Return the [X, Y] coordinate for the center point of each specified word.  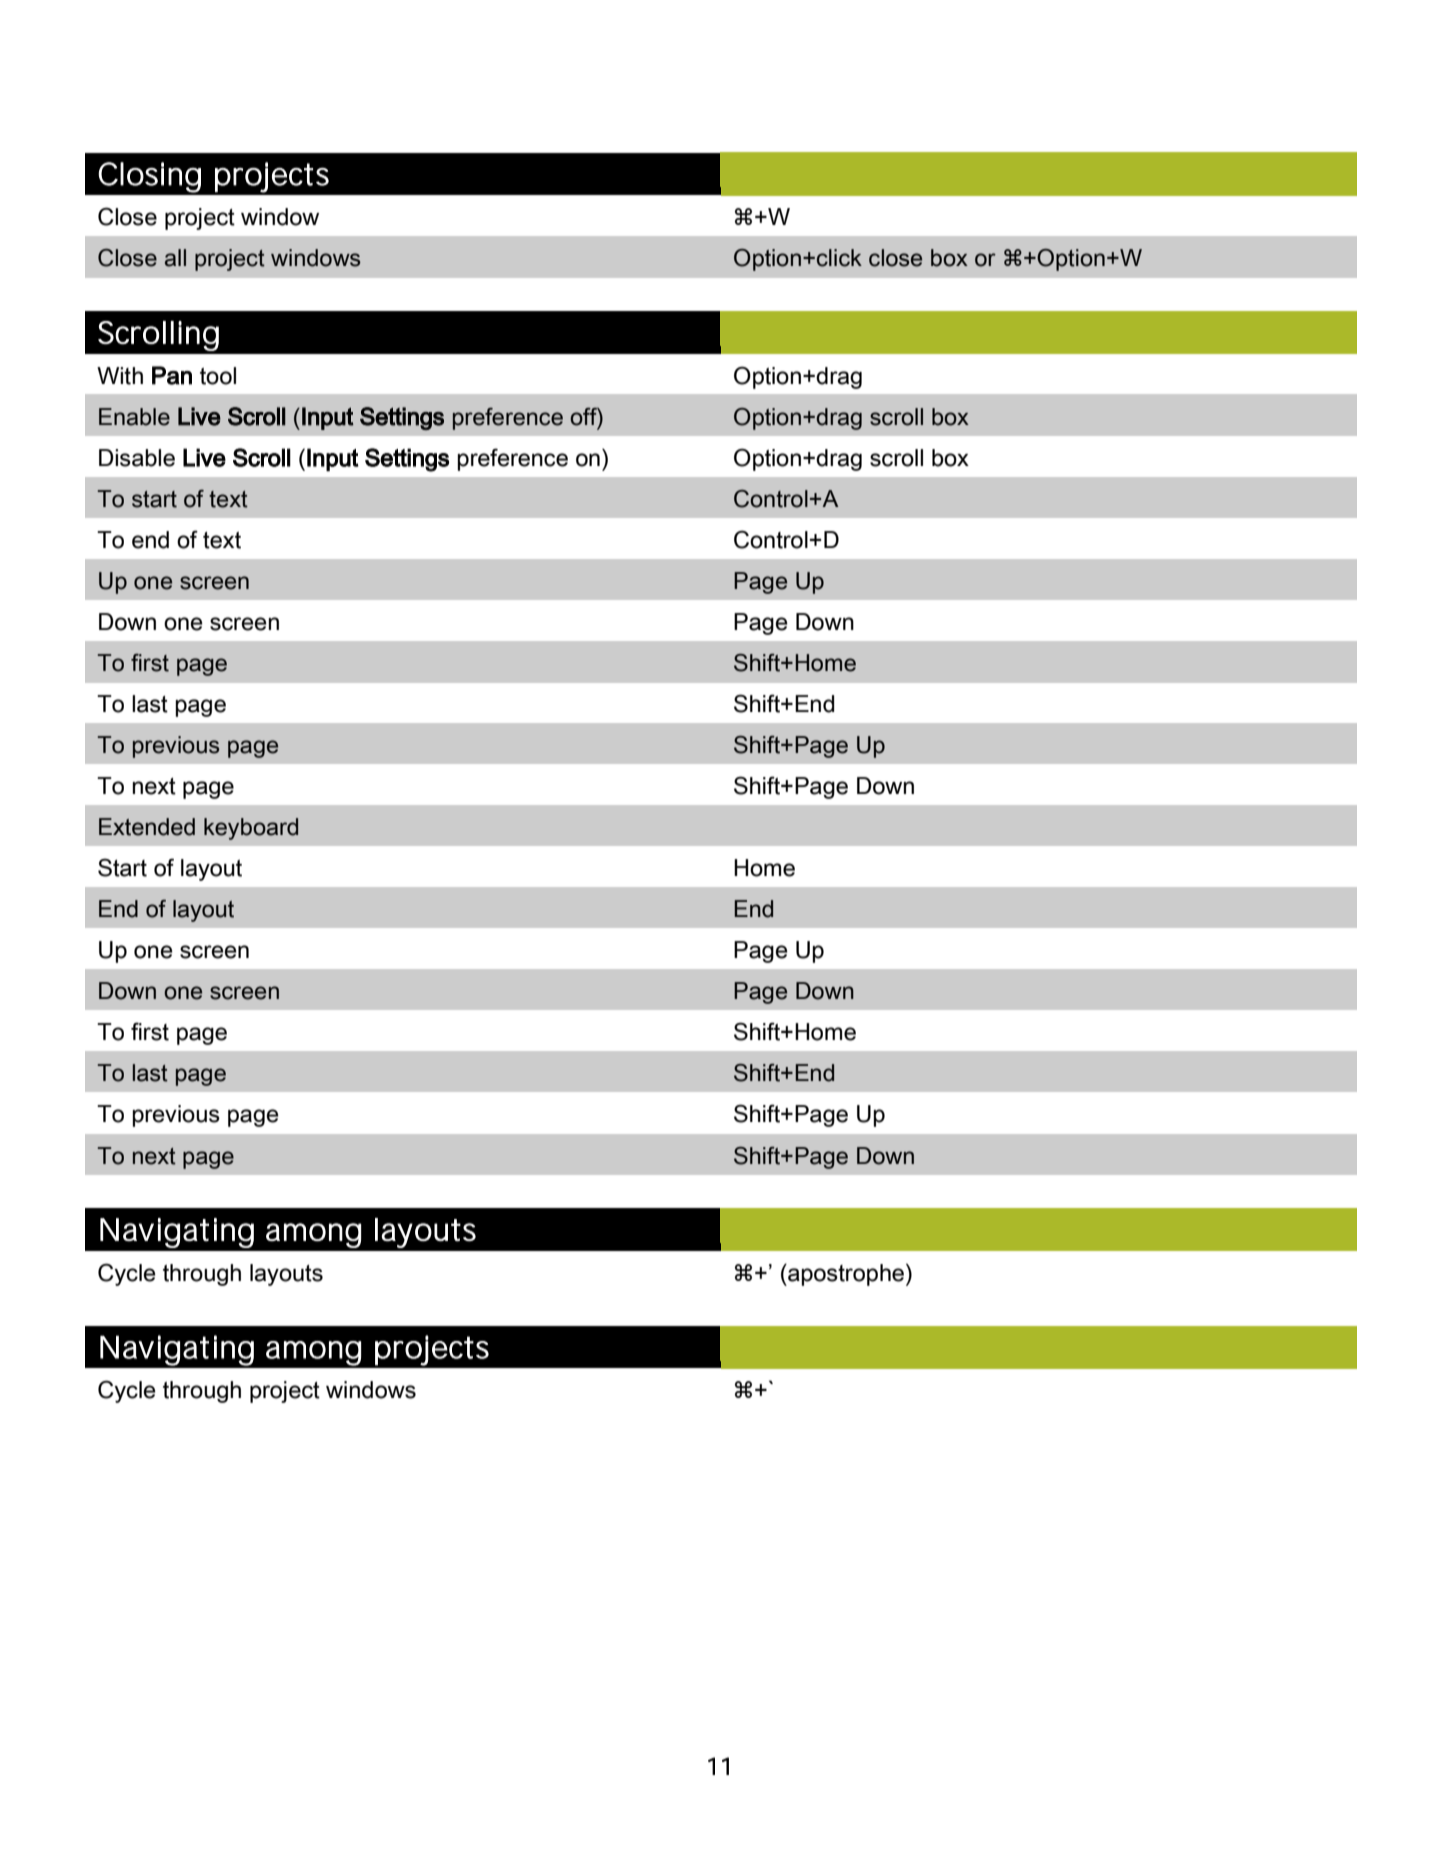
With [120, 376]
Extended [147, 827]
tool [218, 376]
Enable [134, 417]
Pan [172, 375]
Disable [137, 458]
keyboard [251, 829]
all [175, 258]
